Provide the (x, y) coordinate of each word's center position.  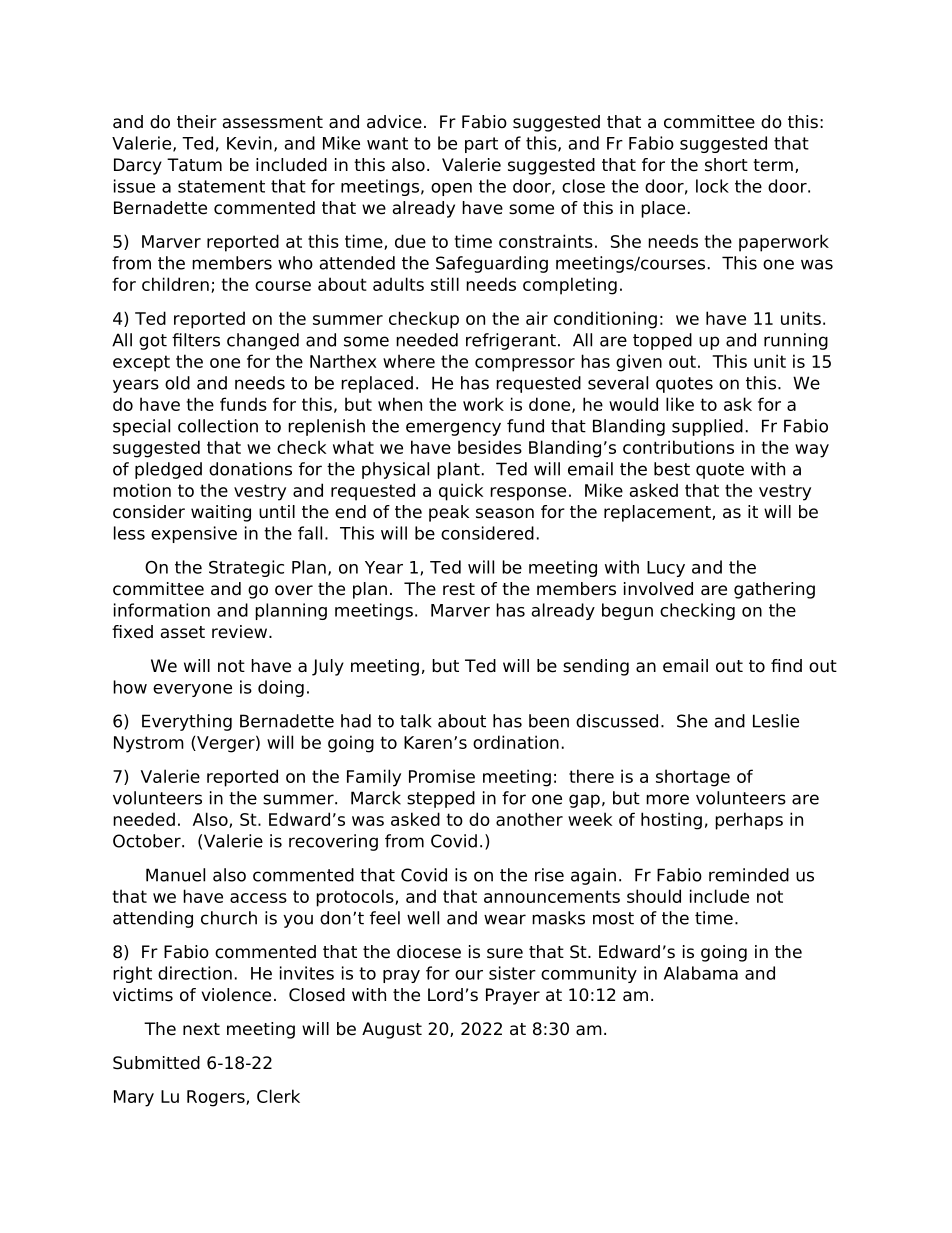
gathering (774, 590)
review (239, 632)
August (392, 1030)
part (481, 145)
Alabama (701, 973)
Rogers (217, 1098)
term (773, 165)
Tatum (194, 165)
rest (459, 589)
